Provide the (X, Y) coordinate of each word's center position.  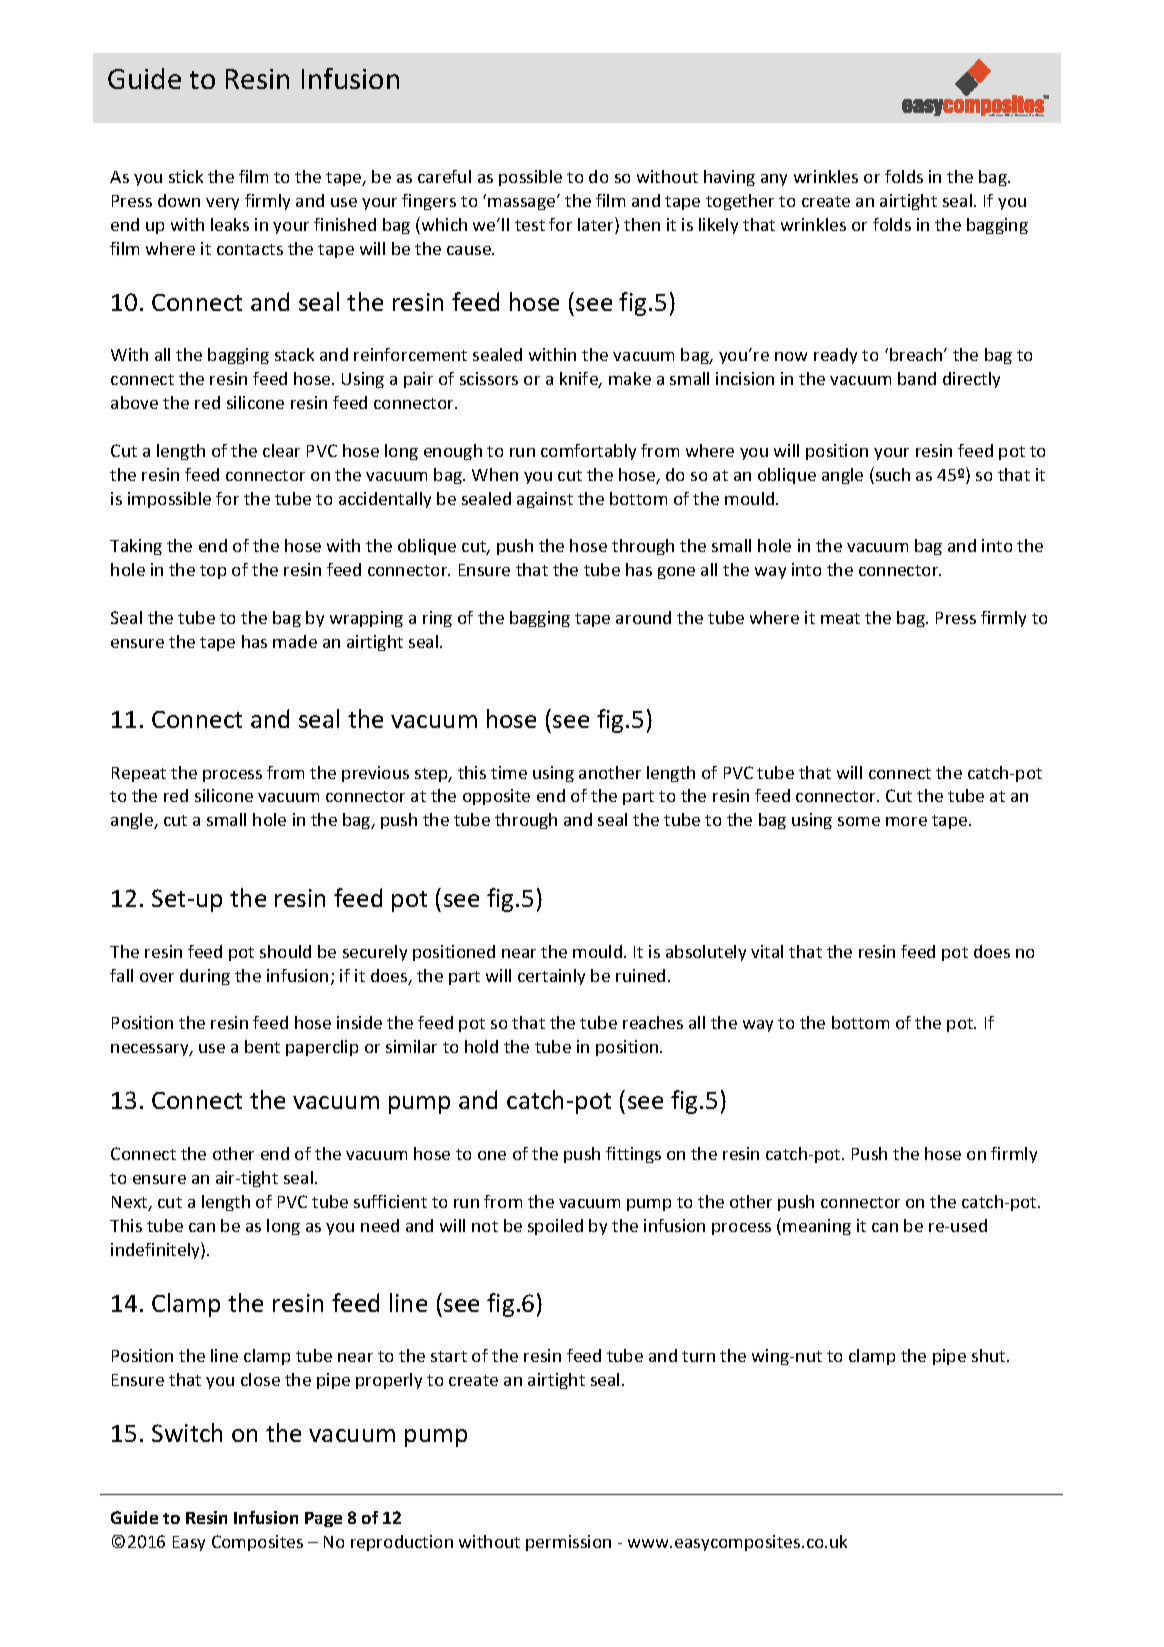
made (295, 641)
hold (481, 1046)
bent (262, 1046)
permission (568, 1543)
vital (767, 951)
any (774, 180)
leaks (230, 224)
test (530, 225)
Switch (187, 1432)
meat (840, 618)
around (643, 617)
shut (990, 1355)
